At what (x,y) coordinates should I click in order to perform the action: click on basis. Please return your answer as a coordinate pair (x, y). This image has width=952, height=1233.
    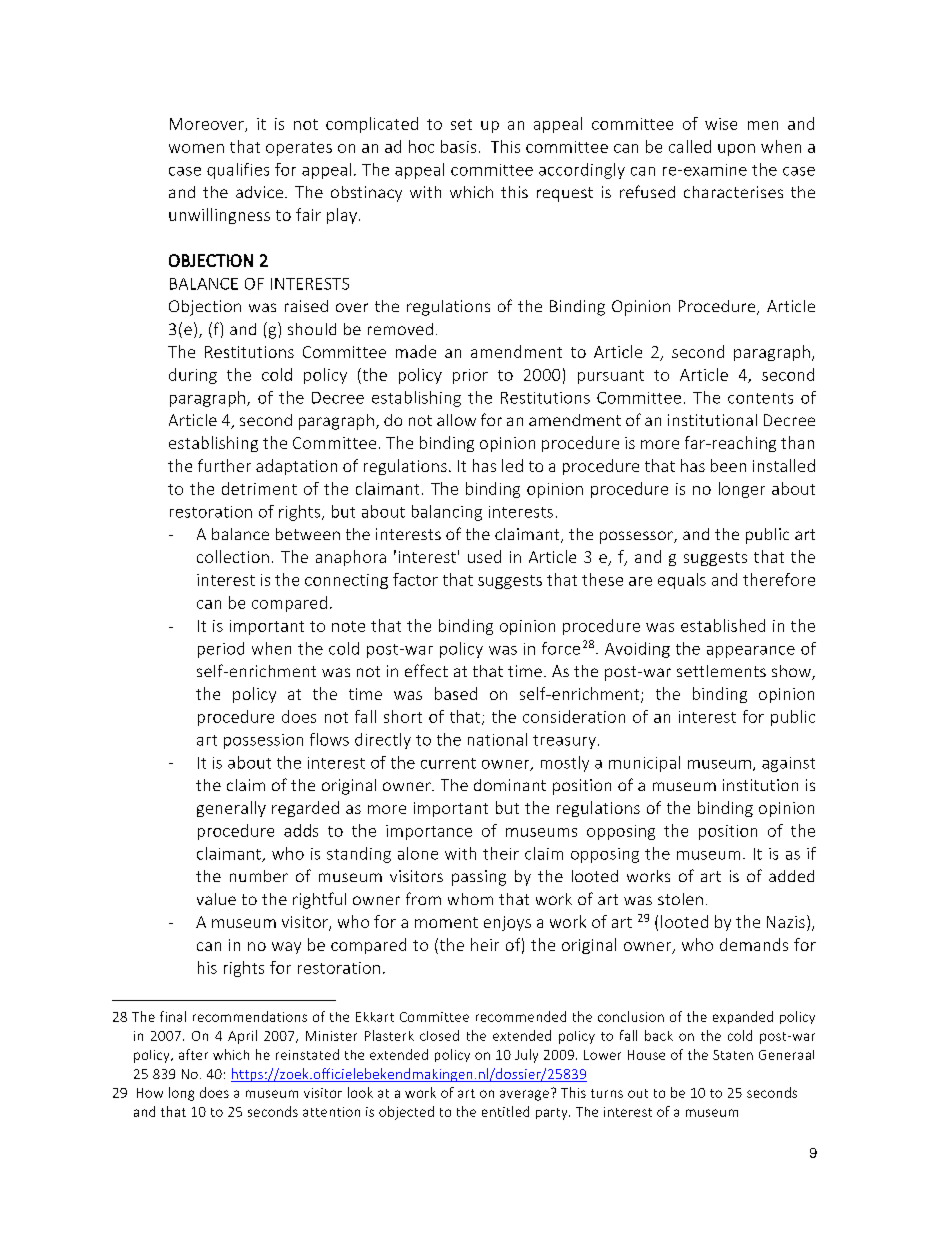
    Looking at the image, I should click on (458, 146).
